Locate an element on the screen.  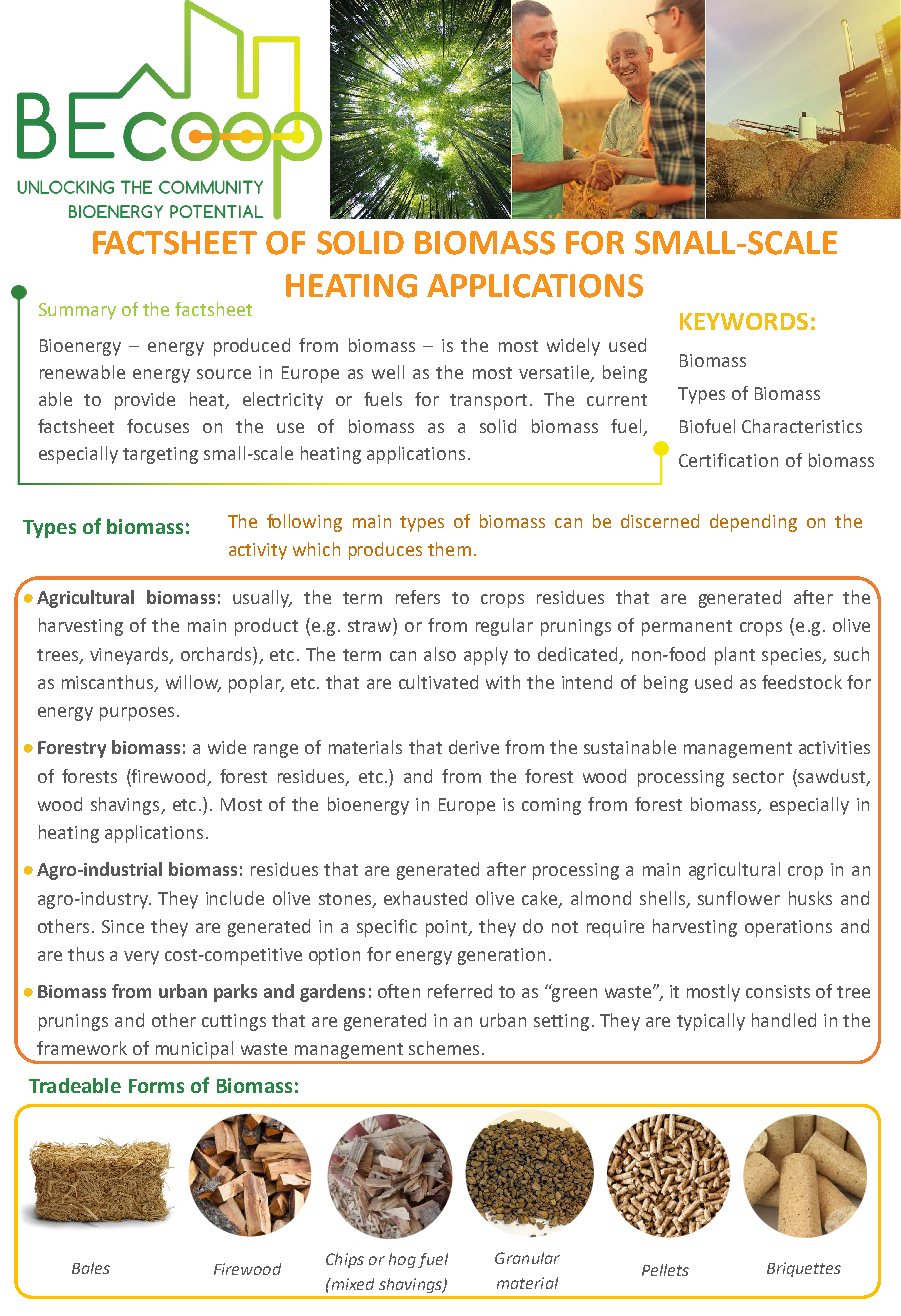
cuttings is located at coordinates (234, 1022).
